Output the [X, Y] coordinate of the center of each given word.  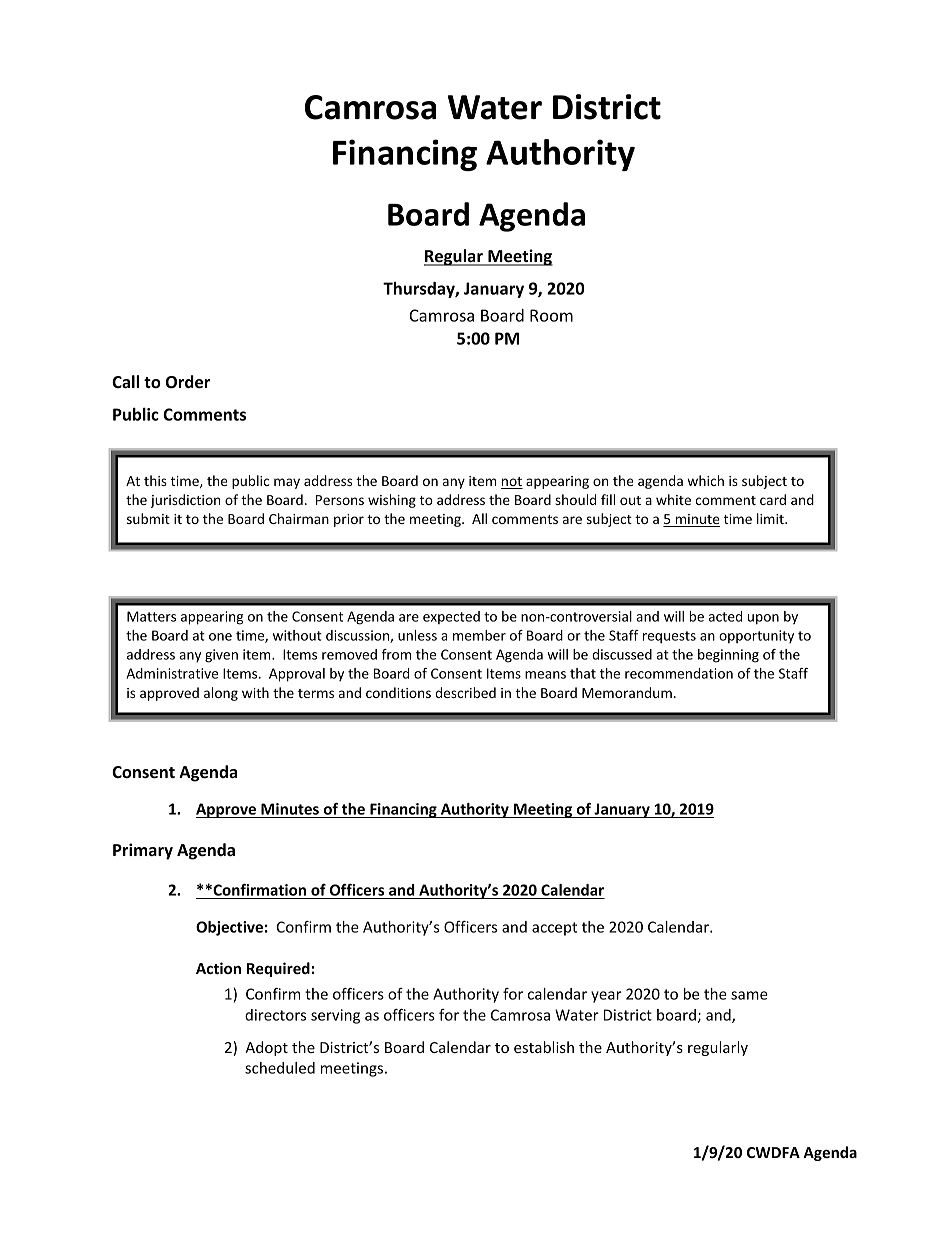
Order [188, 382]
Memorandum [627, 692]
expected [451, 617]
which [705, 480]
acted [725, 616]
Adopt [266, 1048]
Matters [151, 616]
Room [551, 315]
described [465, 692]
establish [544, 1047]
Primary [143, 851]
